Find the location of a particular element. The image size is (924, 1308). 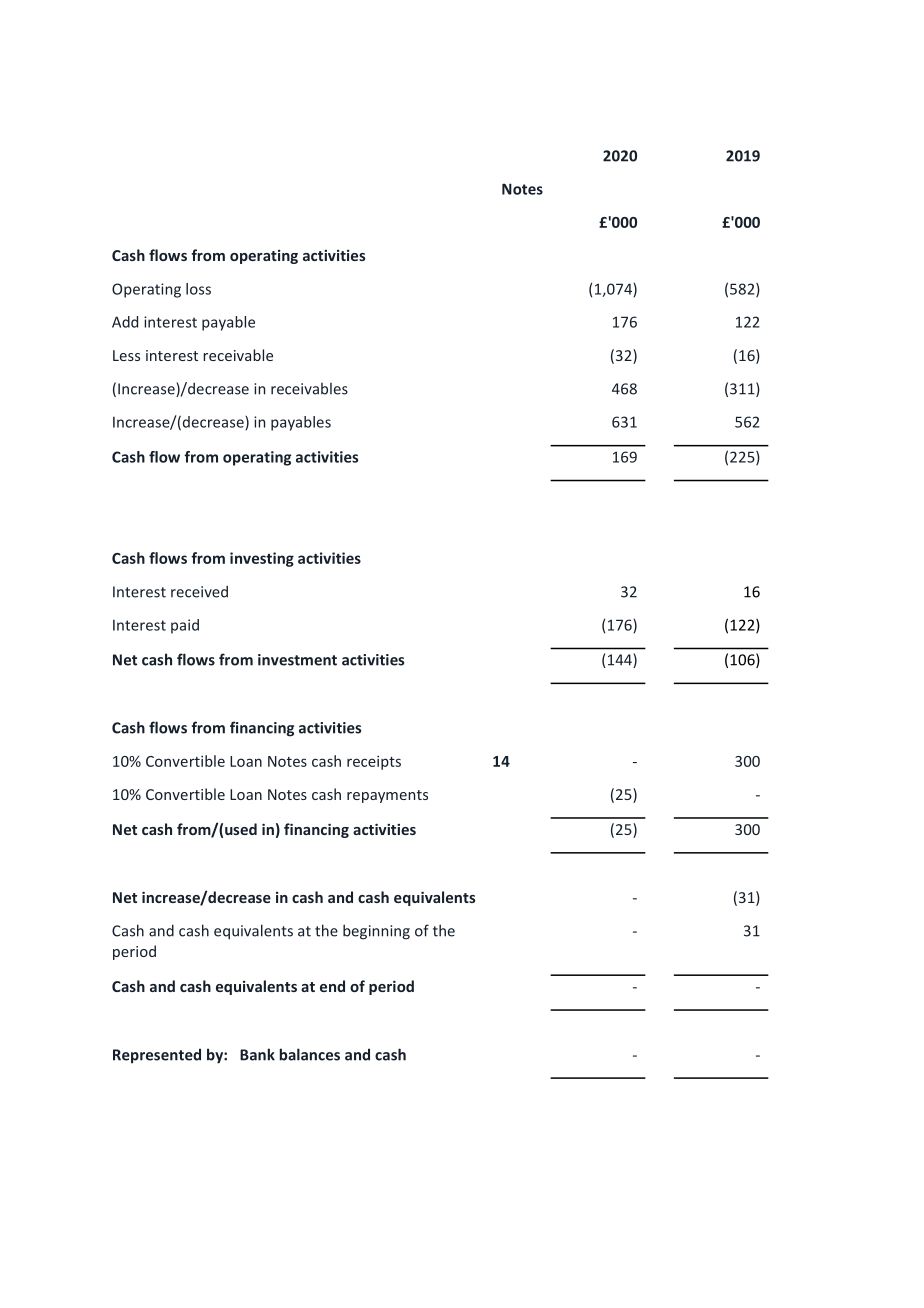

receipts is located at coordinates (374, 763).
